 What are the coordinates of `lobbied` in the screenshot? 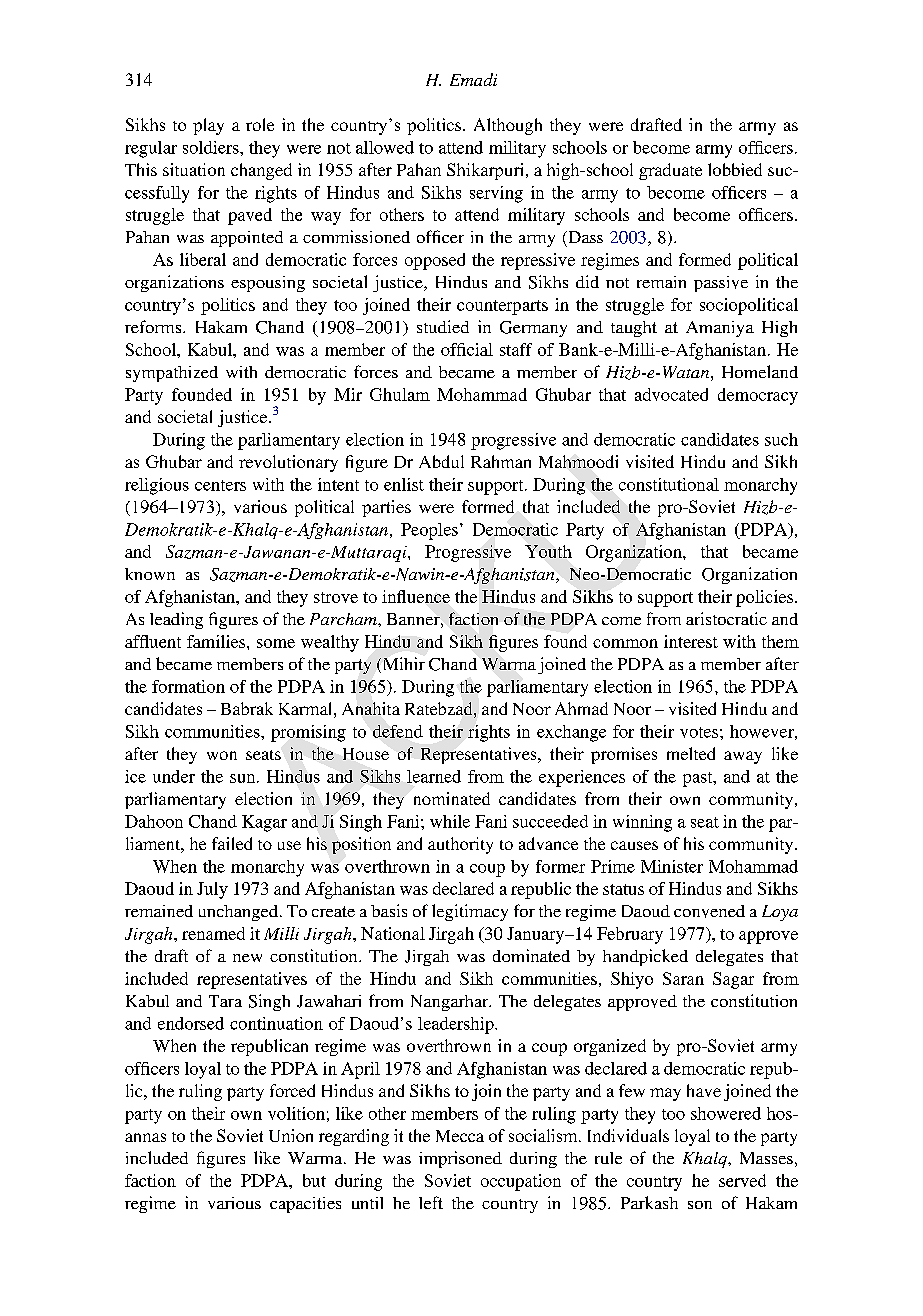 It's located at (735, 169).
